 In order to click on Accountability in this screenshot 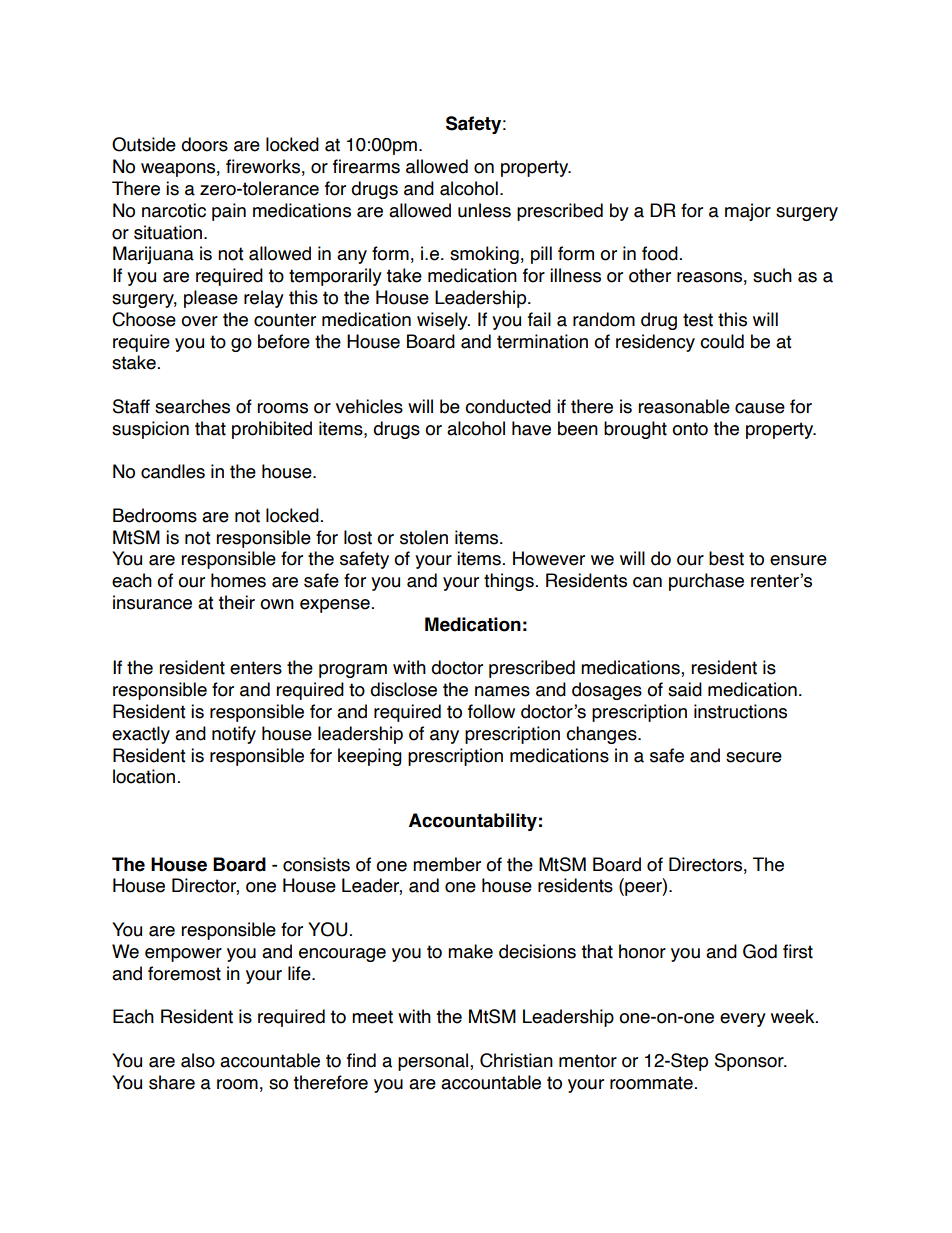, I will do `click(473, 822)`.
